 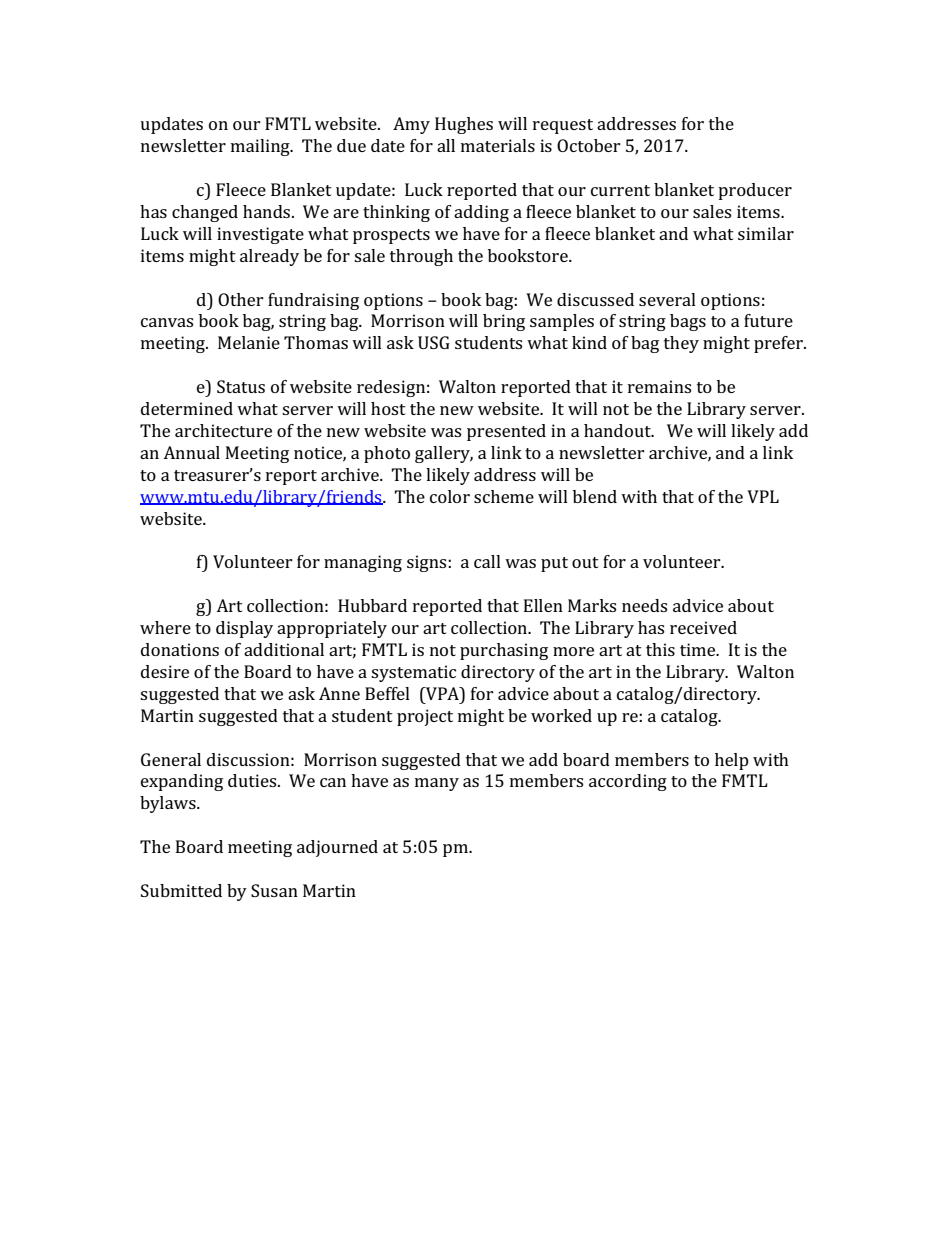 I want to click on producer, so click(x=755, y=191).
